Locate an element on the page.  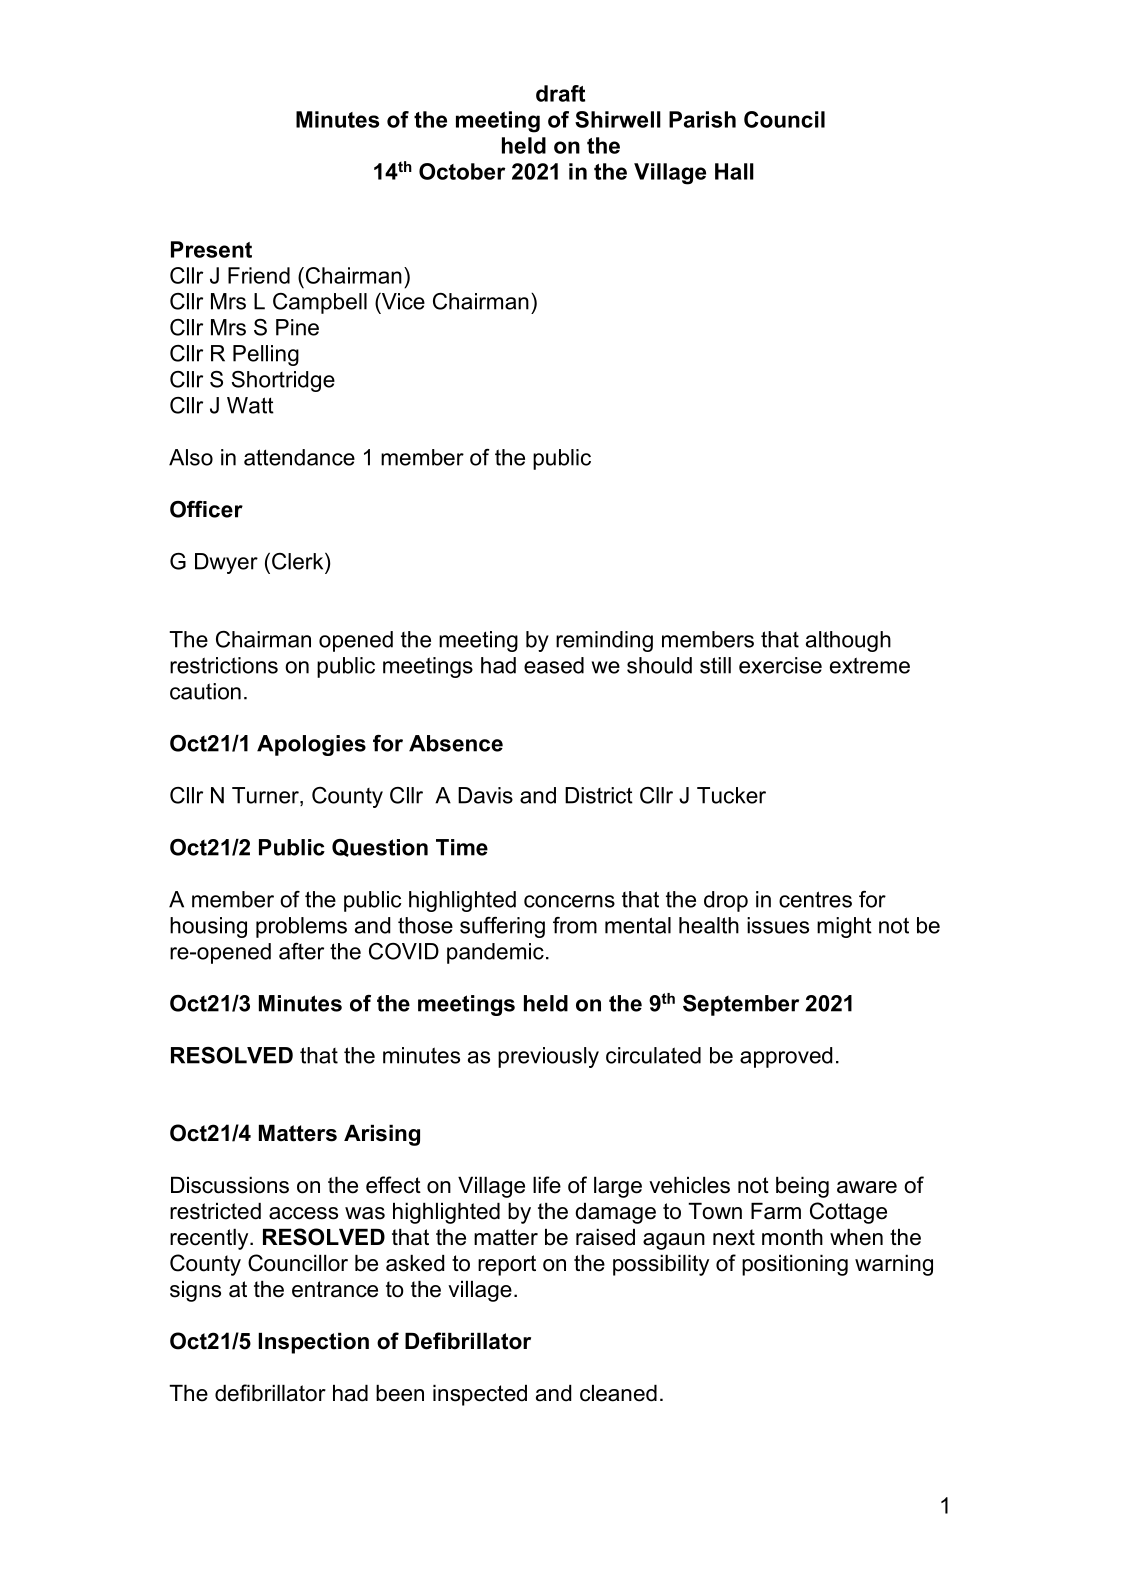
Inspection is located at coordinates (313, 1343).
